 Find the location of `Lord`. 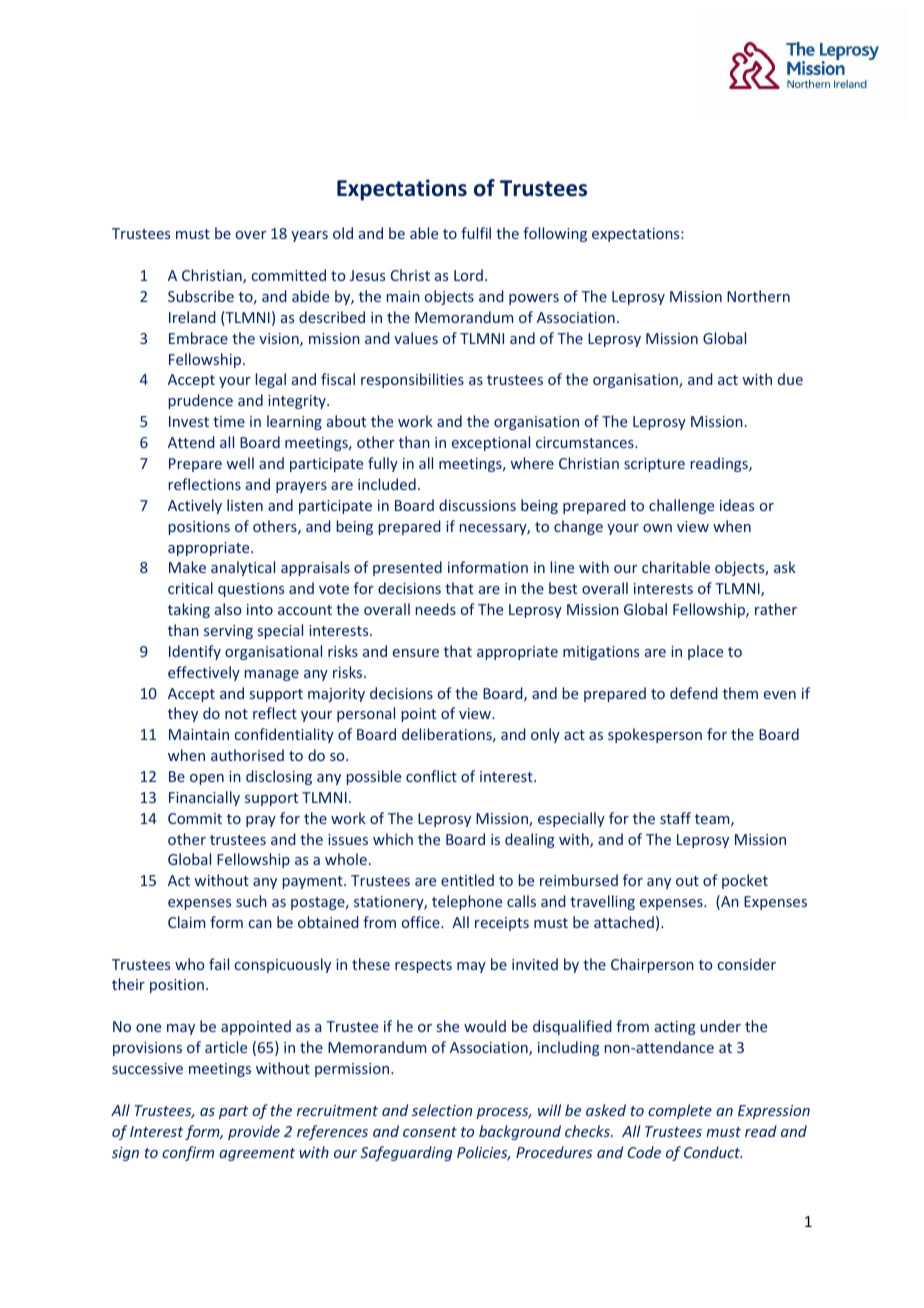

Lord is located at coordinates (468, 275).
